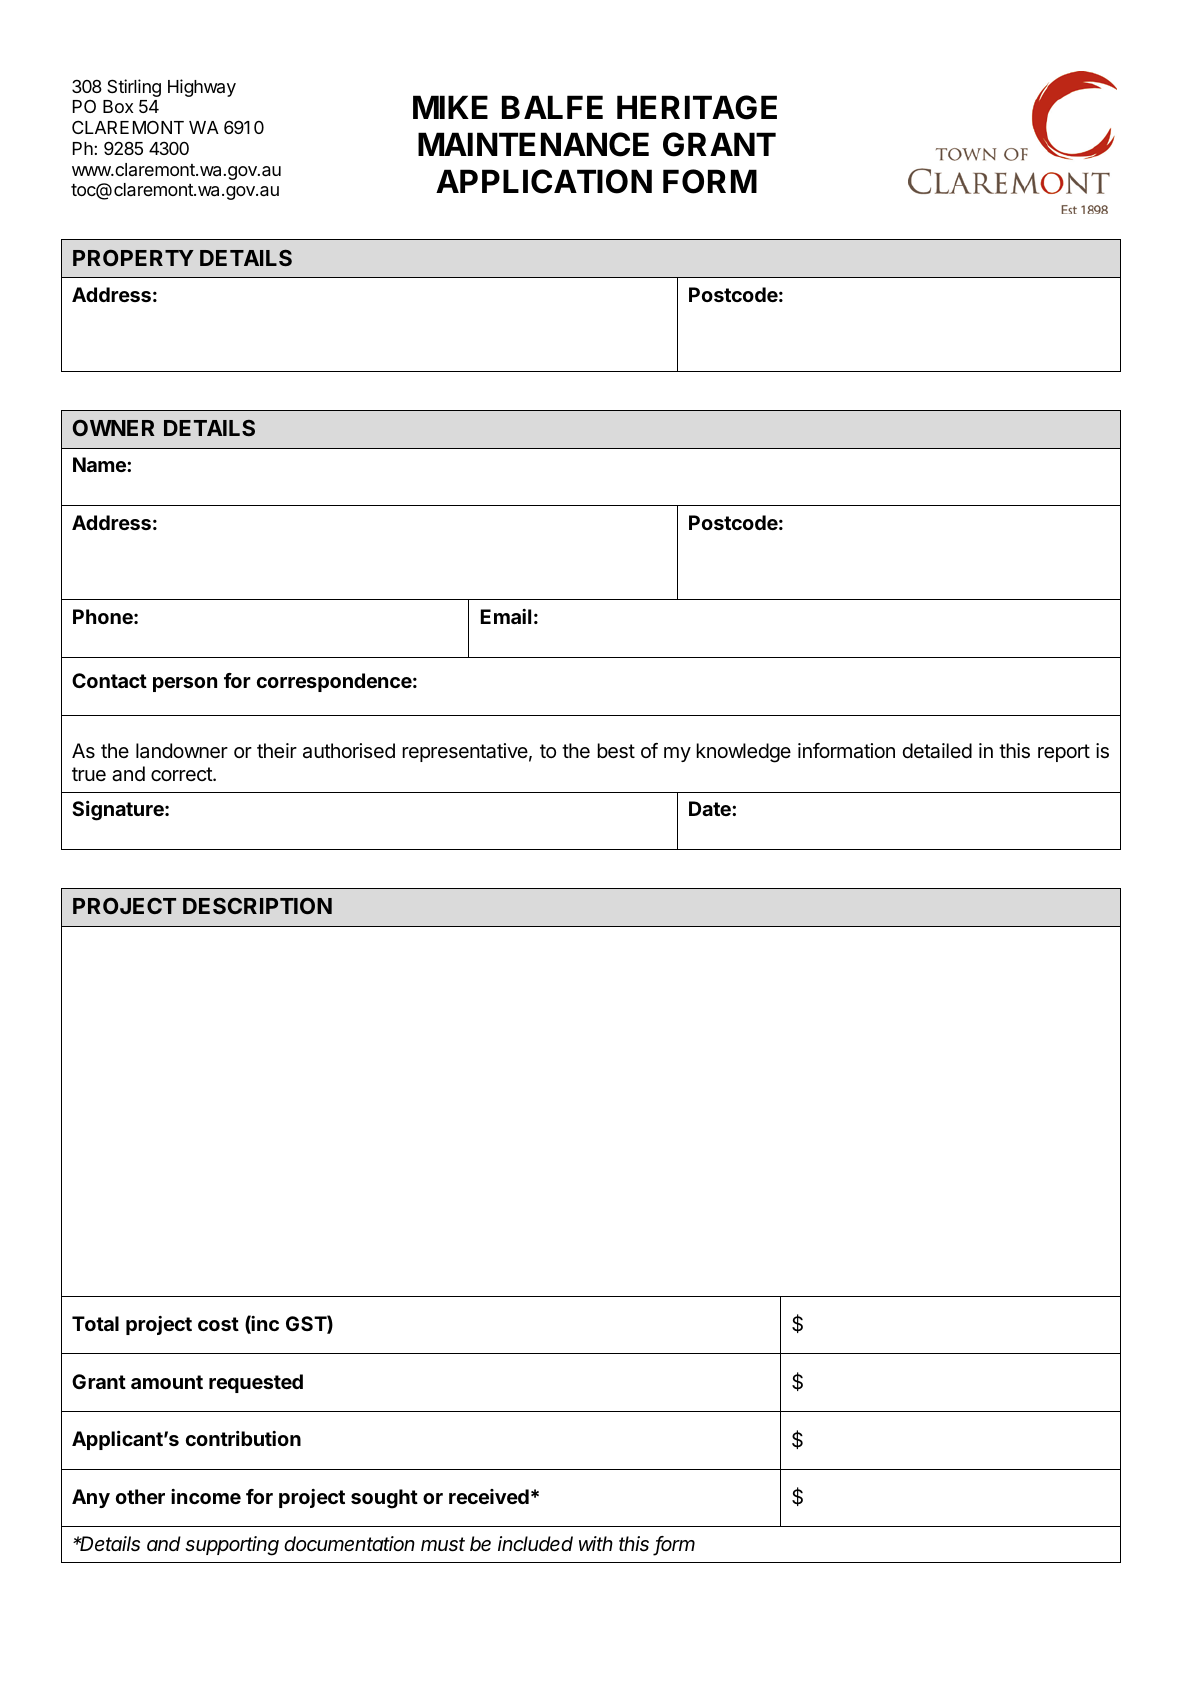  I want to click on included, so click(535, 1544).
